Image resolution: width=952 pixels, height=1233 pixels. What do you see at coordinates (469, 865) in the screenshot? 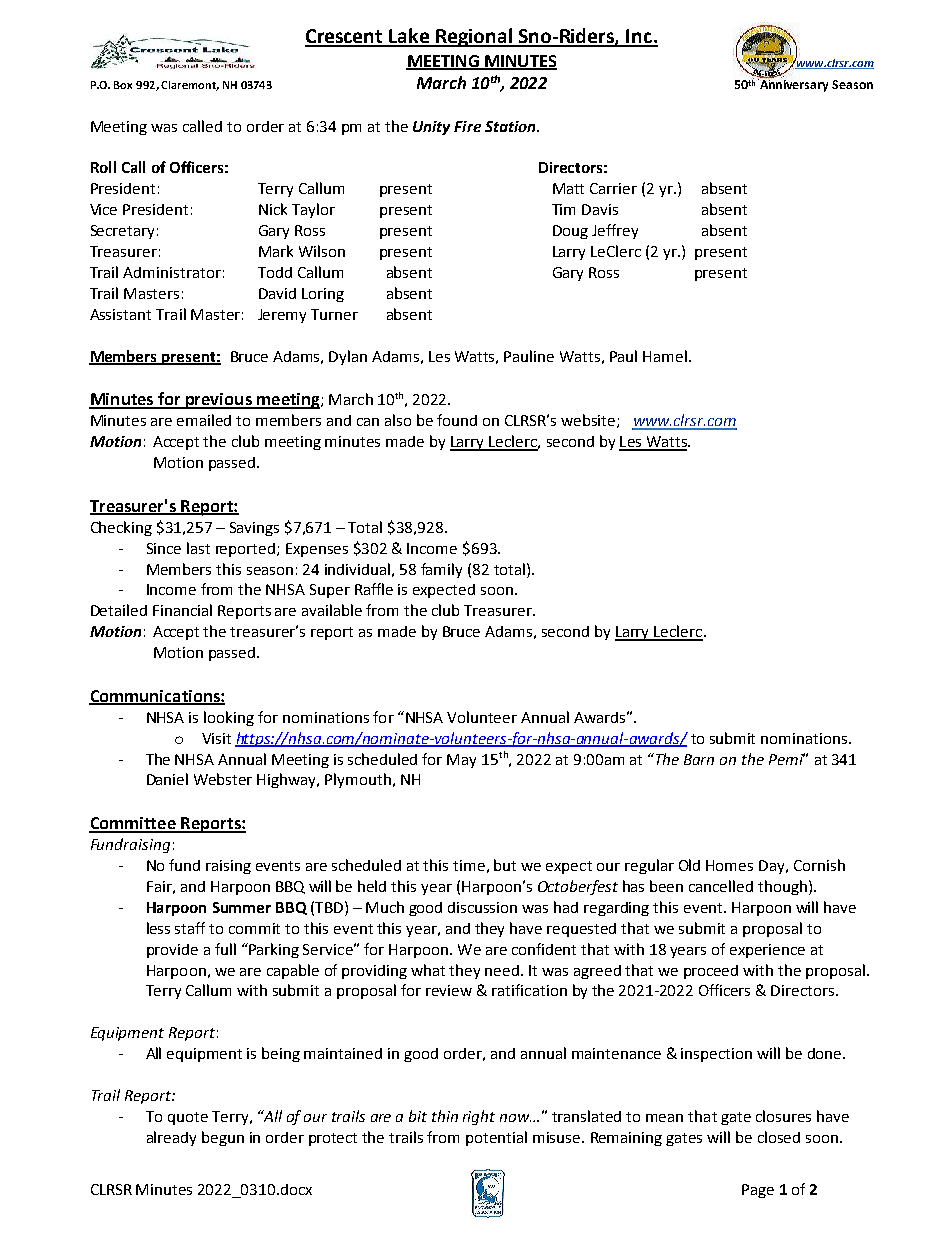
I see `time` at bounding box center [469, 865].
